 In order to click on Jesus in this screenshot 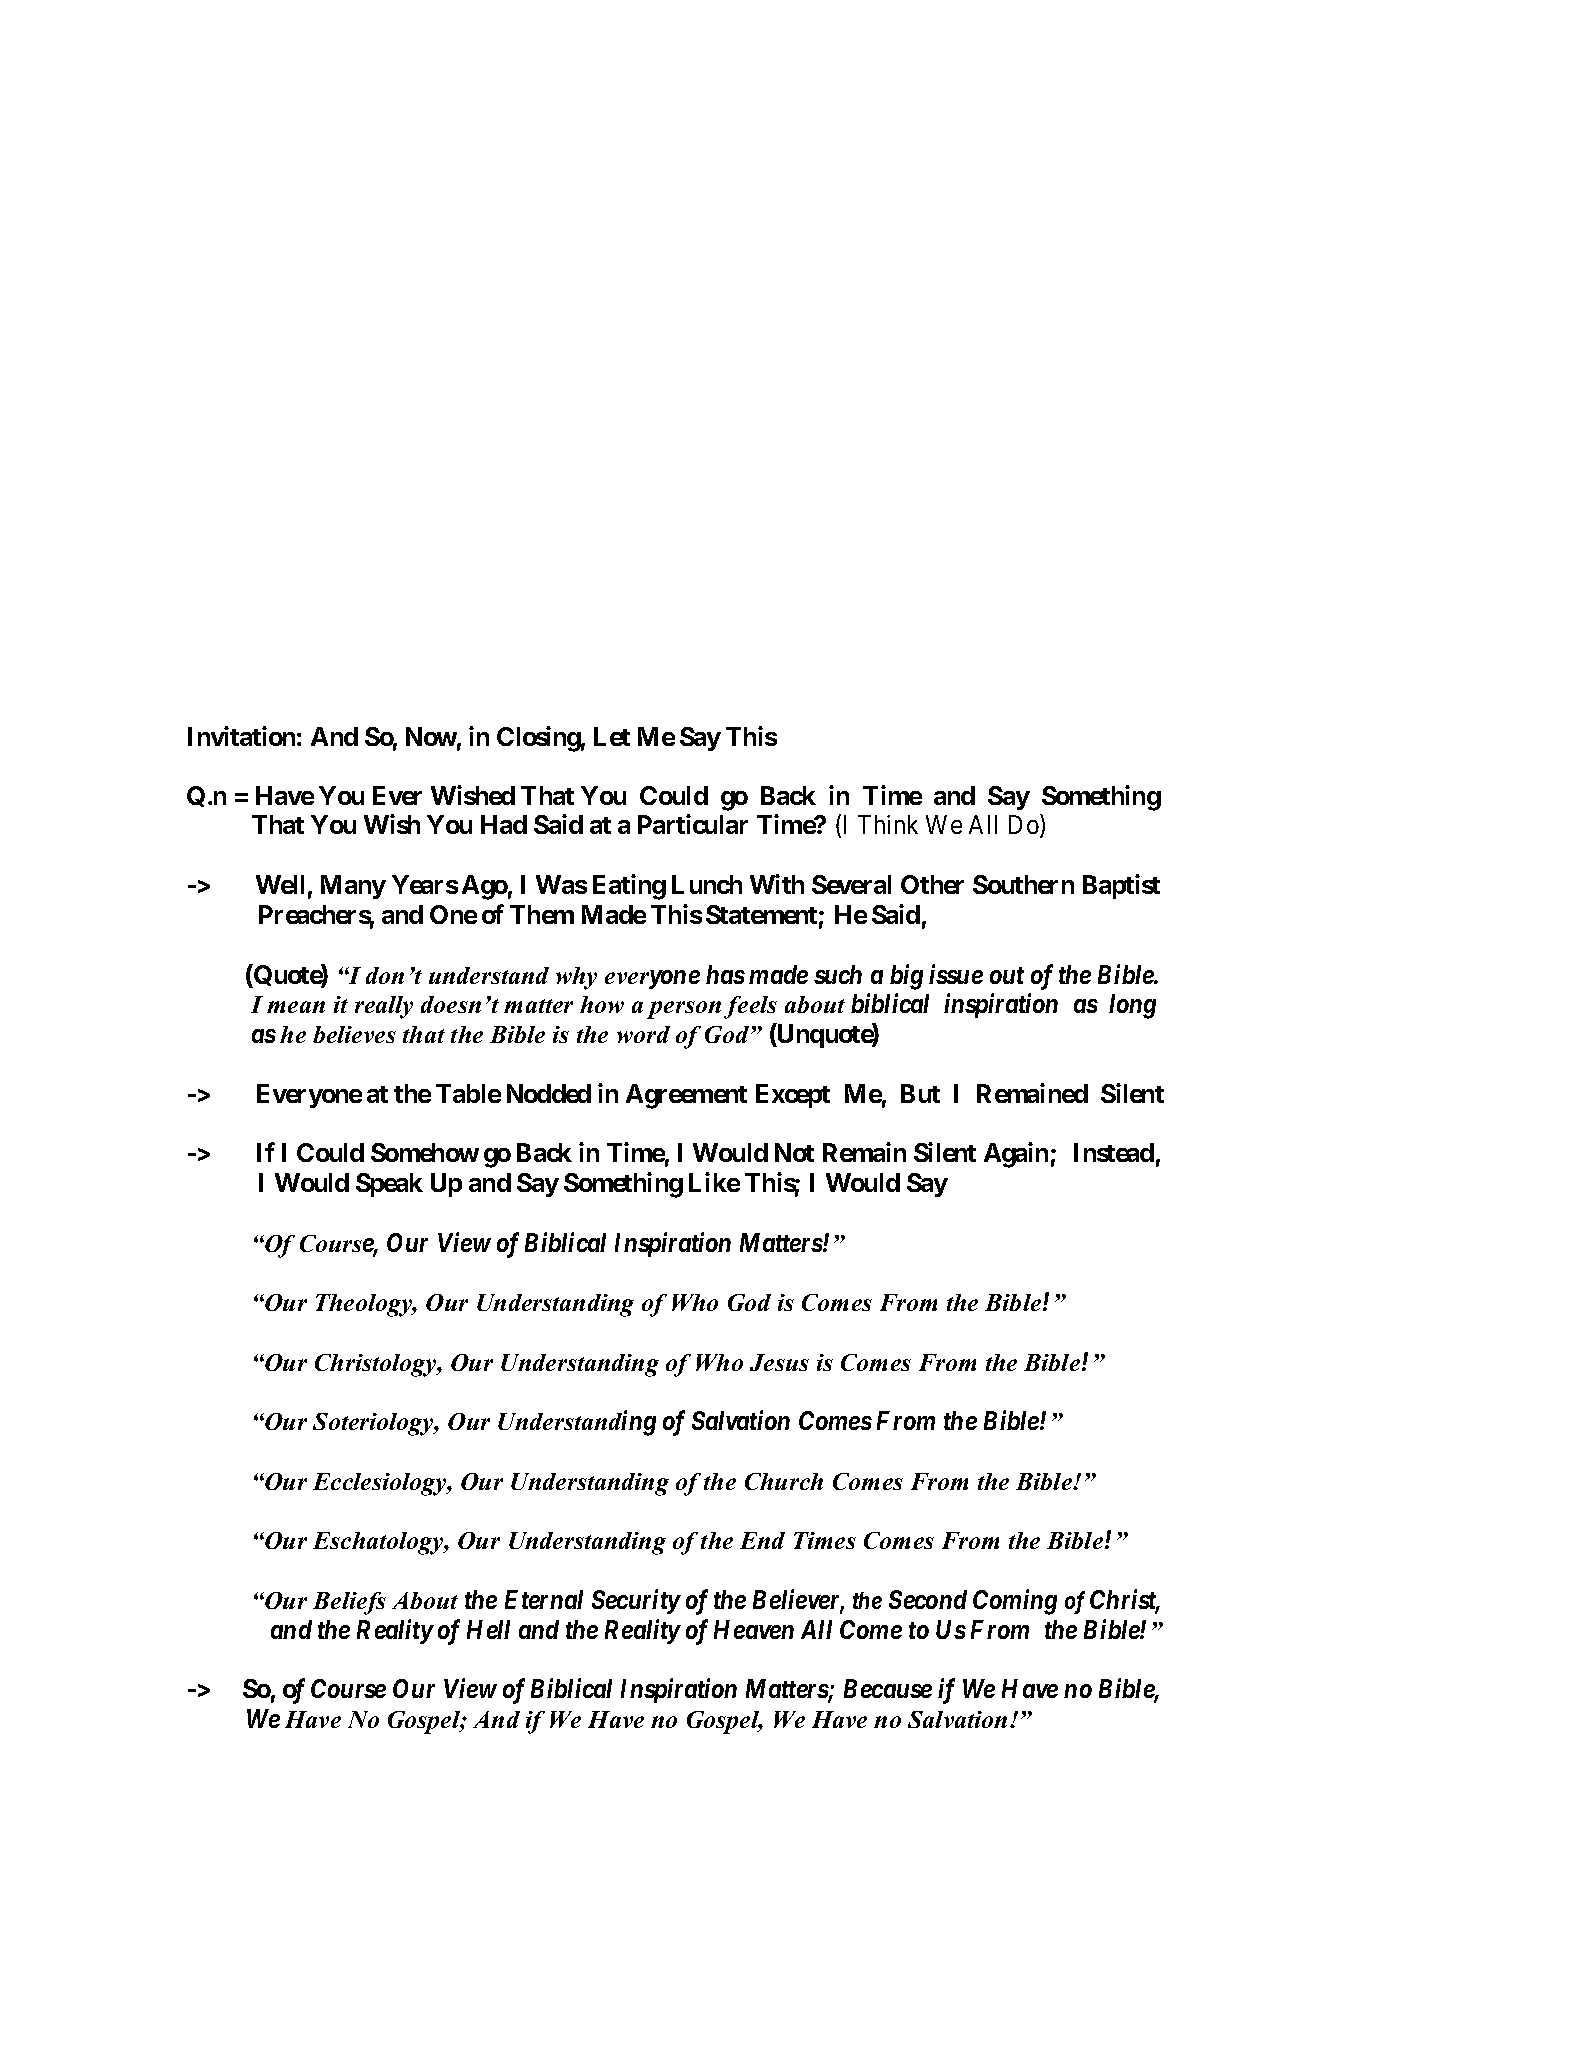, I will do `click(779, 1362)`.
